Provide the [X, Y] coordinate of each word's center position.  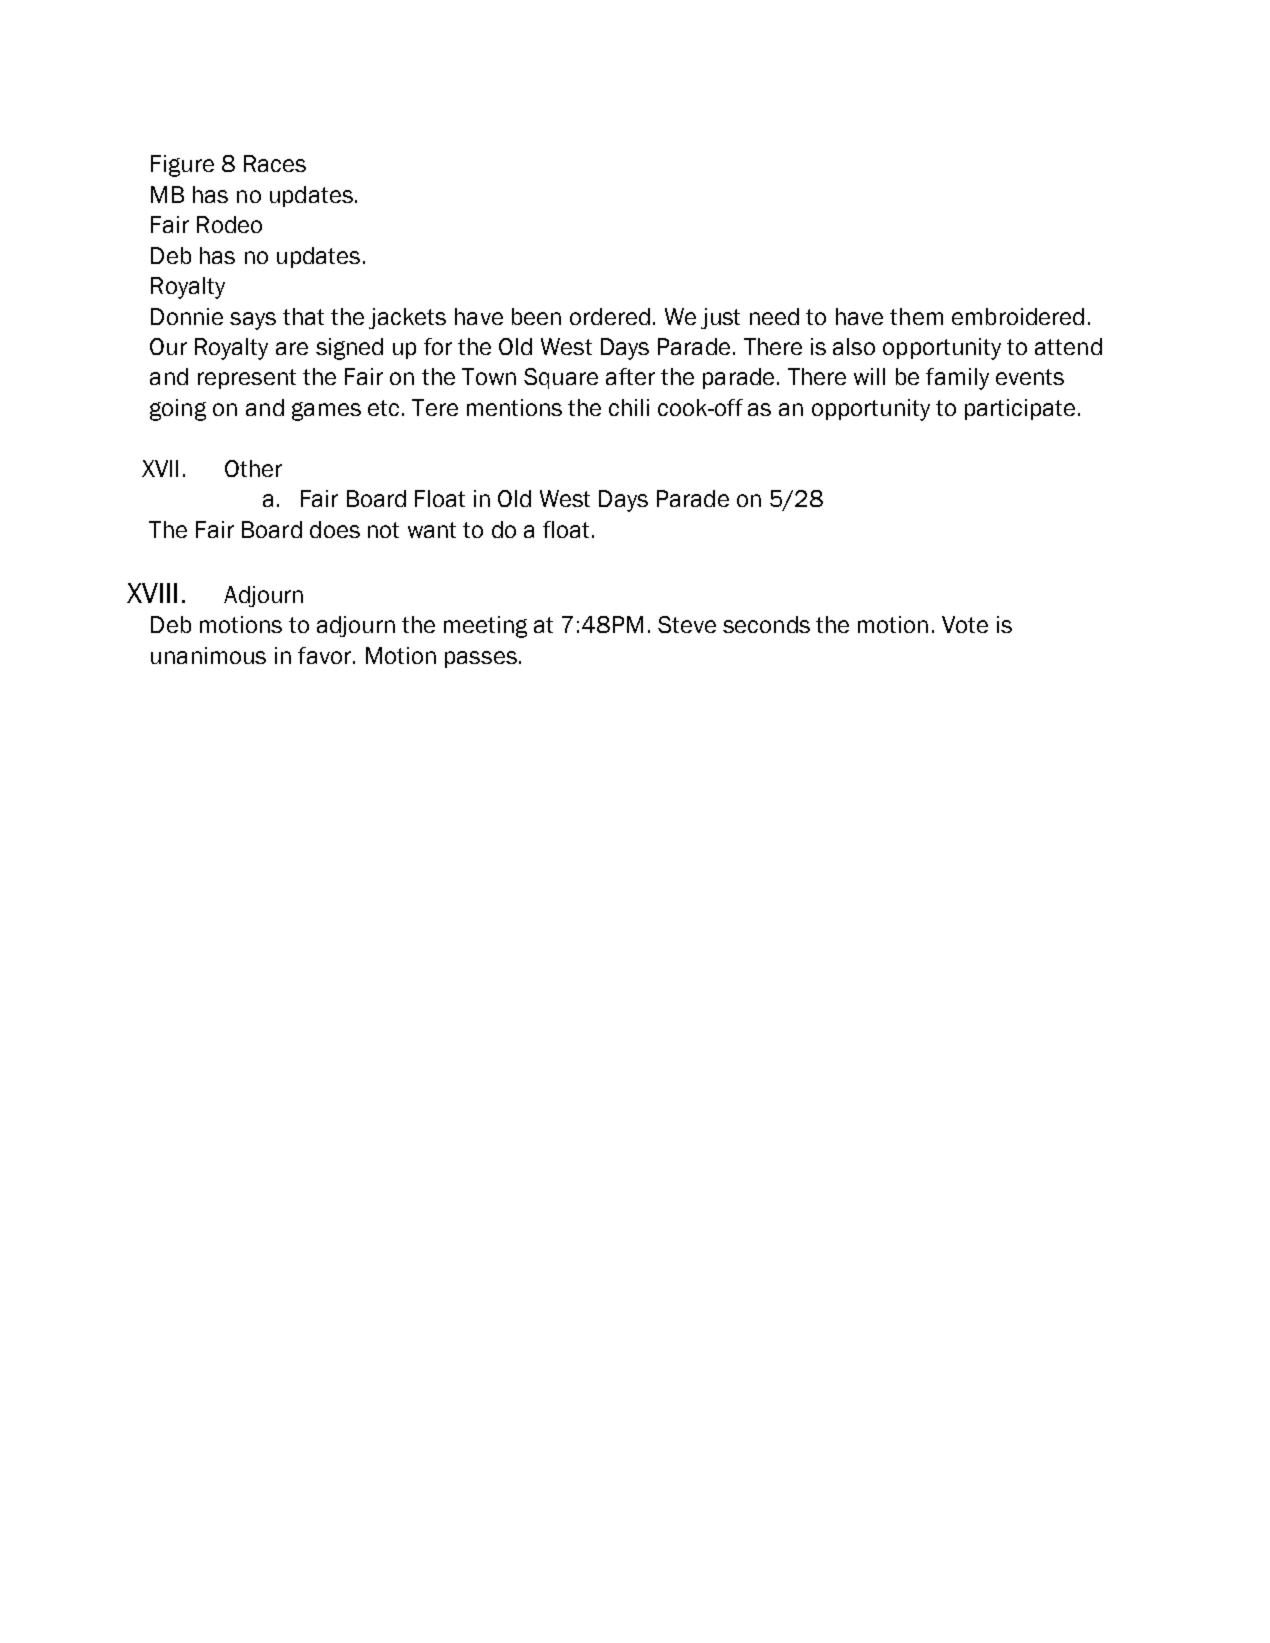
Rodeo [229, 224]
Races [275, 163]
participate [1020, 409]
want [432, 530]
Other [253, 468]
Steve [687, 624]
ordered [610, 316]
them [916, 316]
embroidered [1018, 316]
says [253, 321]
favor [326, 655]
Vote [965, 624]
